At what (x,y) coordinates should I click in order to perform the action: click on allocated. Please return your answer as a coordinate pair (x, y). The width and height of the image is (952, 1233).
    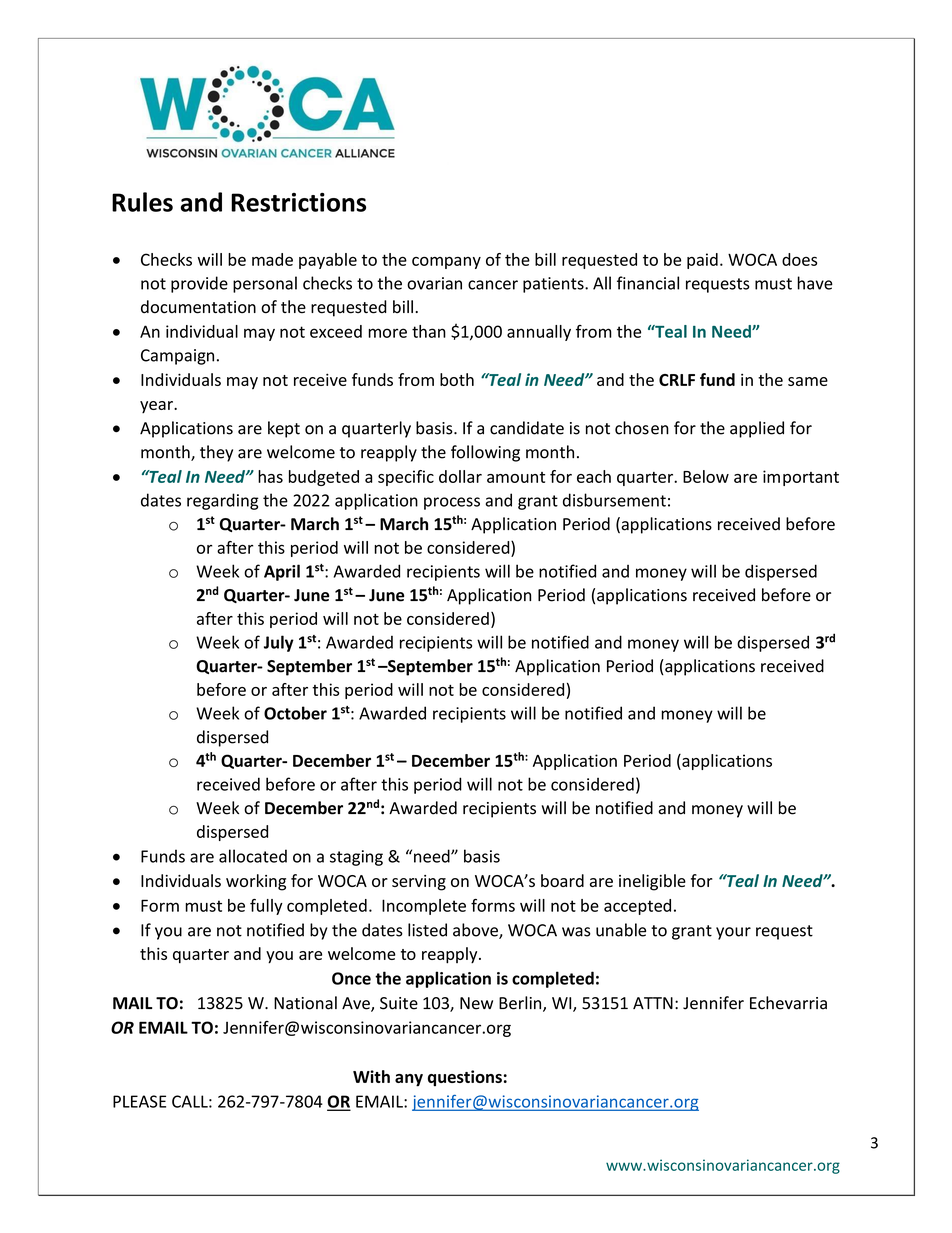
    Looking at the image, I should click on (253, 856).
